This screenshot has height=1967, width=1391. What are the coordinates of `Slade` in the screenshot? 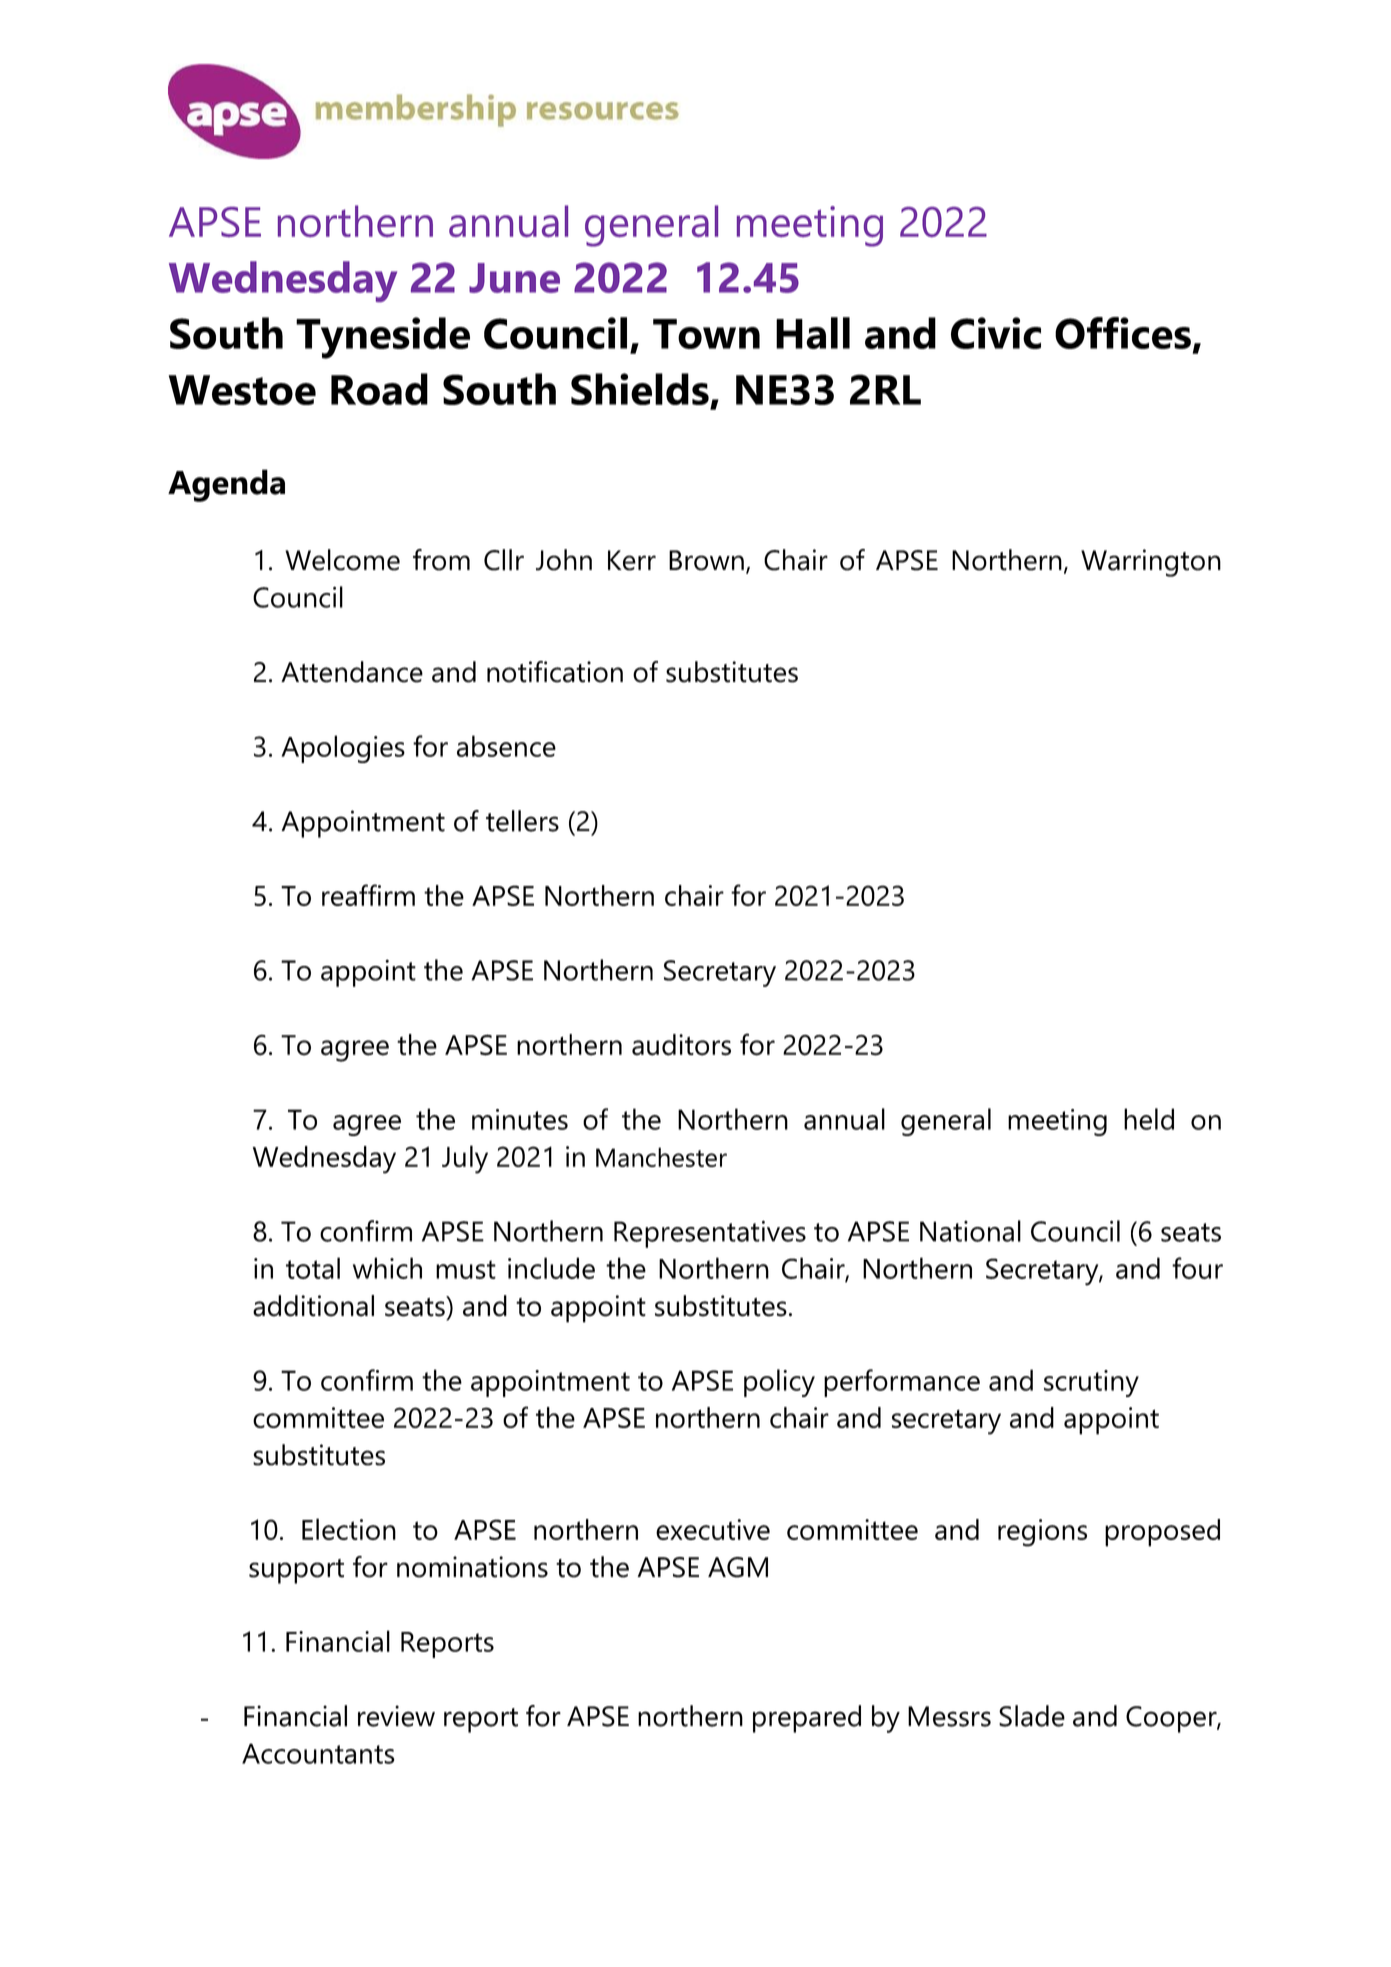 It's located at (1032, 1716).
